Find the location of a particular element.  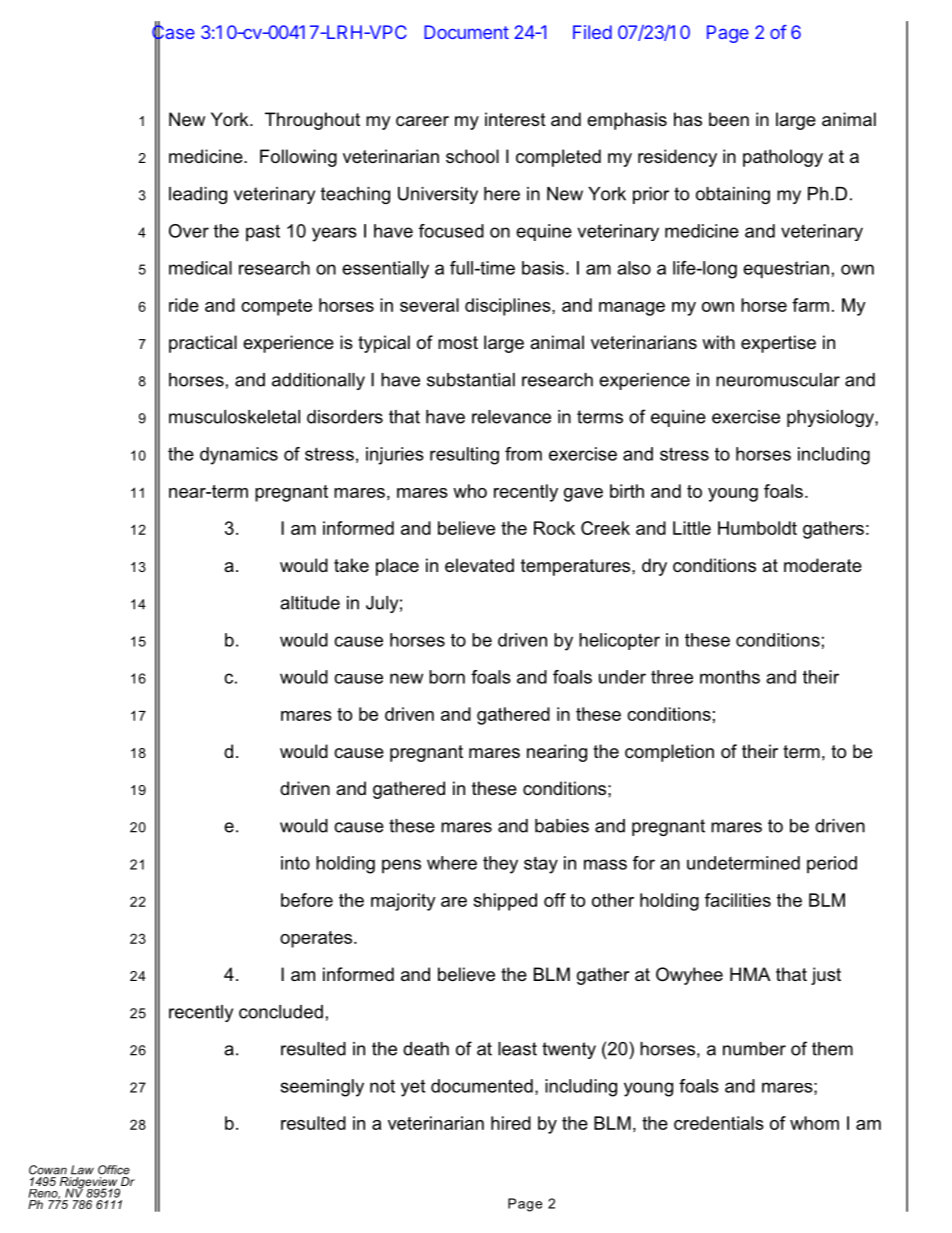

dry is located at coordinates (654, 567).
